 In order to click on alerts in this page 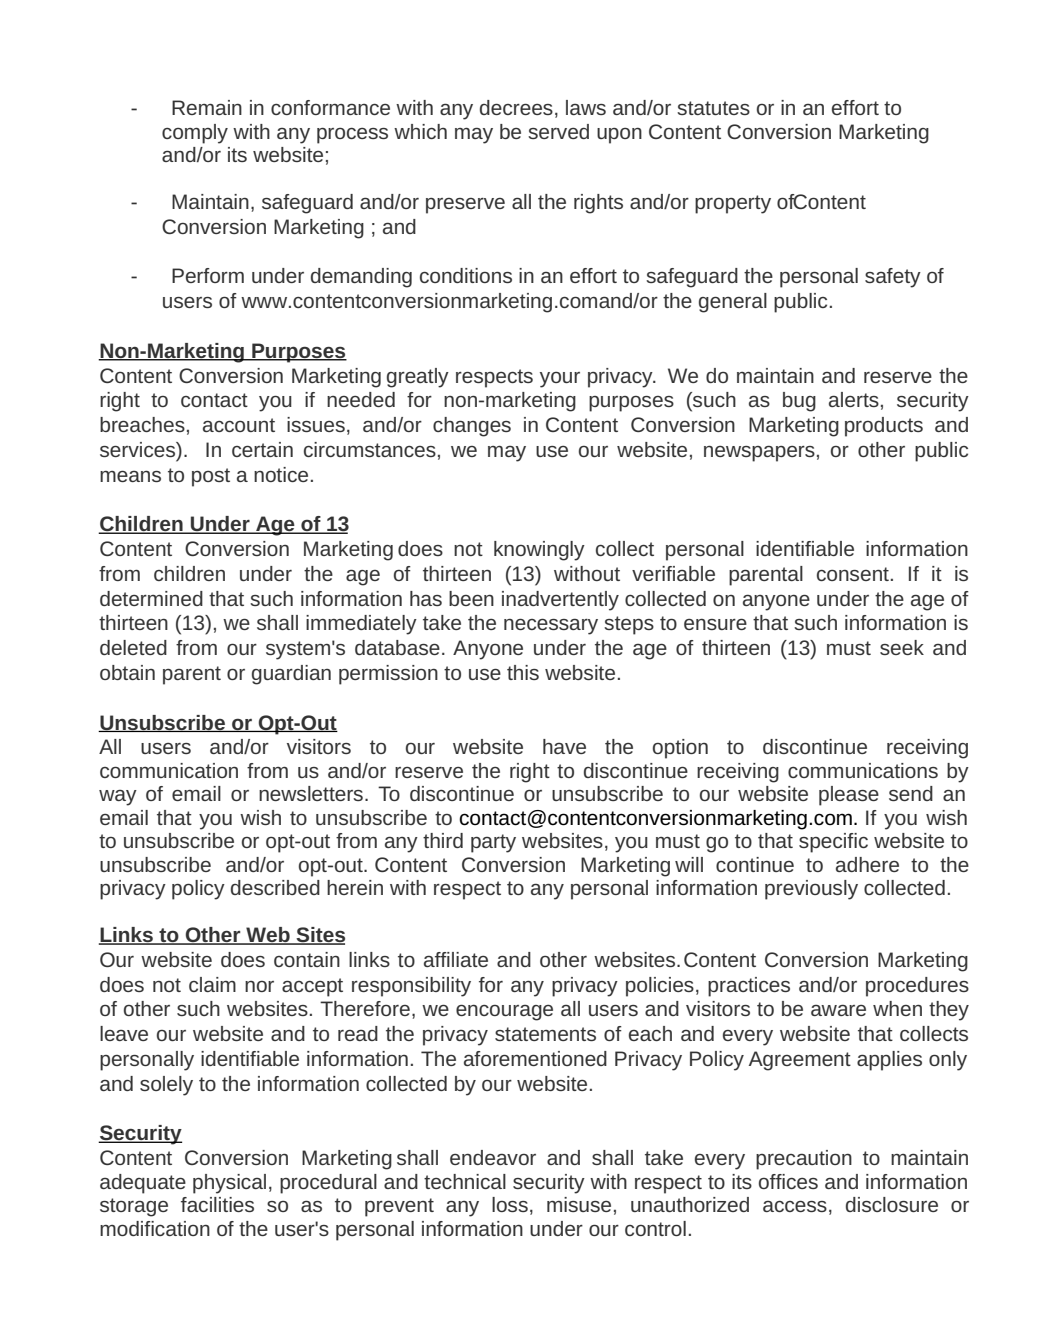, I will do `click(854, 399)`.
